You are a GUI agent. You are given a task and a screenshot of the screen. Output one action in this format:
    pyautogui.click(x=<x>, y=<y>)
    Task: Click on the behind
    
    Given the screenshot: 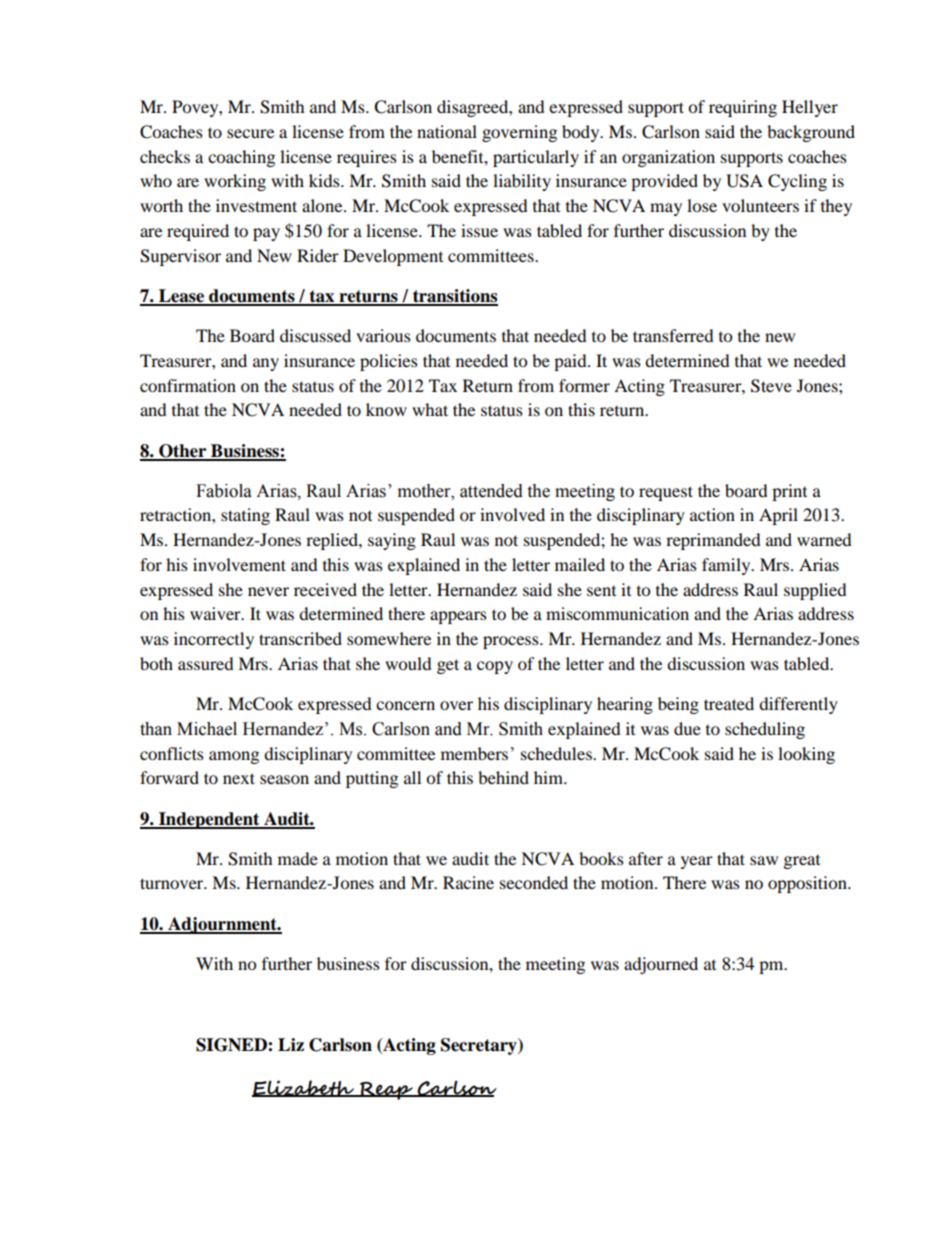 What is the action you would take?
    pyautogui.click(x=503, y=777)
